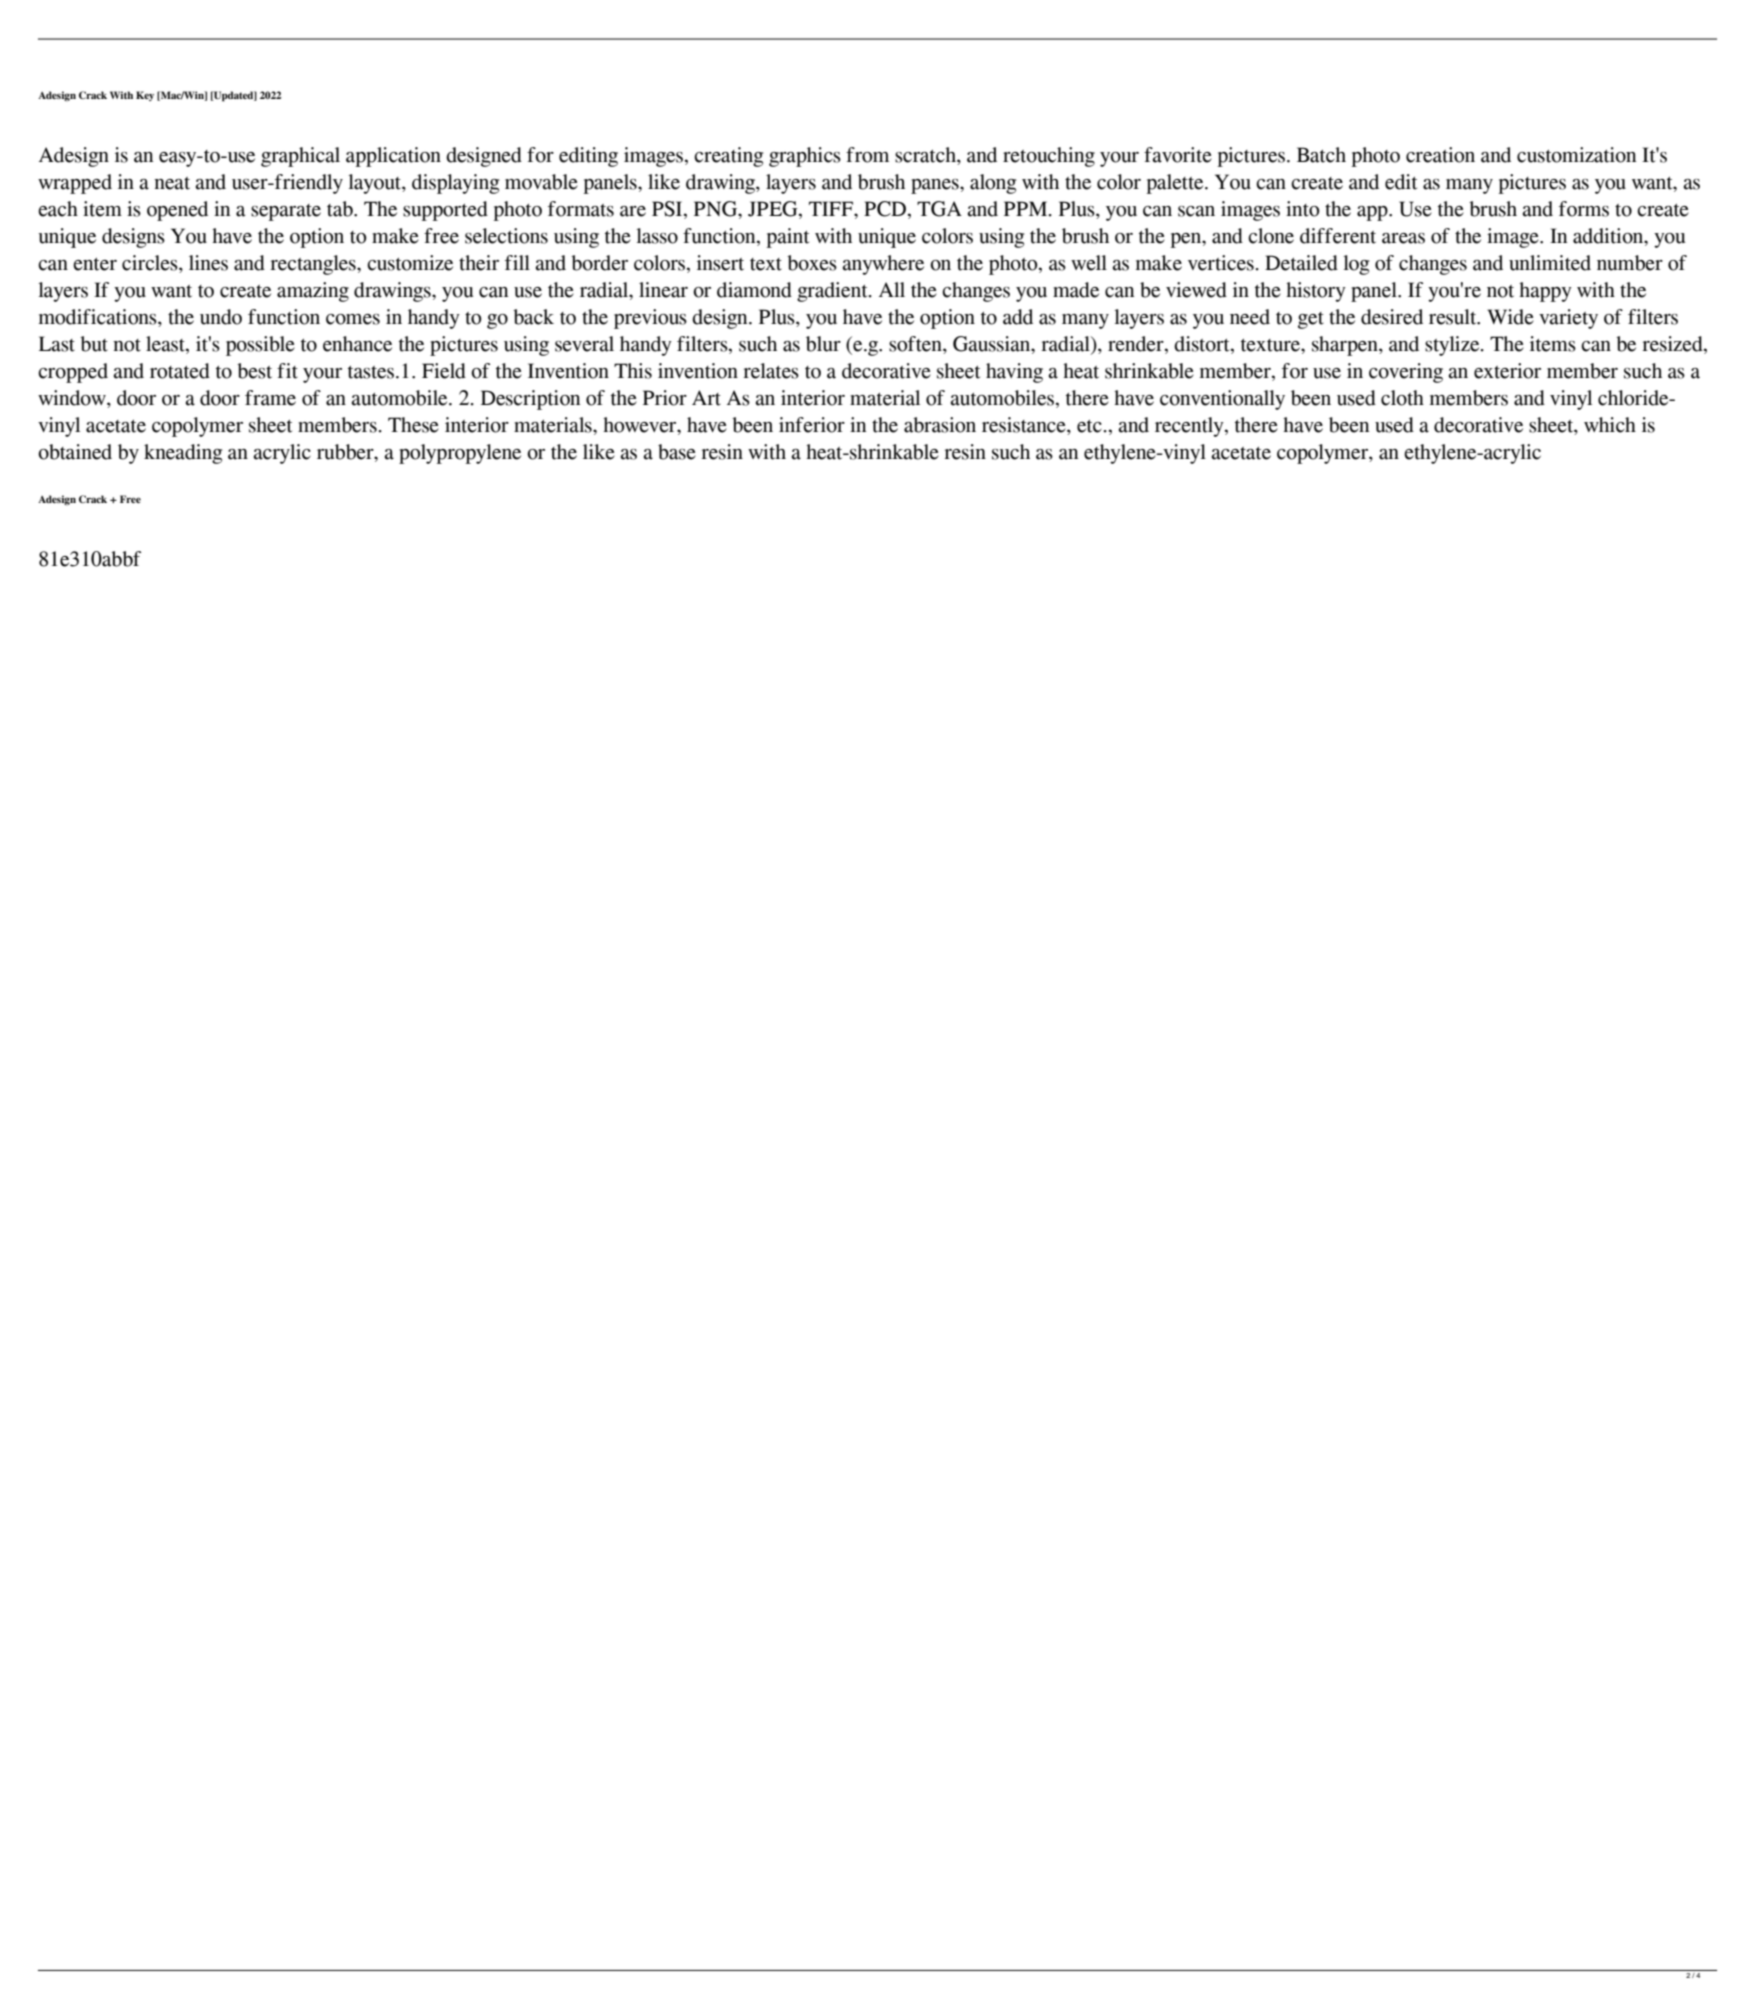 Image resolution: width=1755 pixels, height=1996 pixels. Describe the element at coordinates (812, 425) in the screenshot. I see `inferior` at that location.
